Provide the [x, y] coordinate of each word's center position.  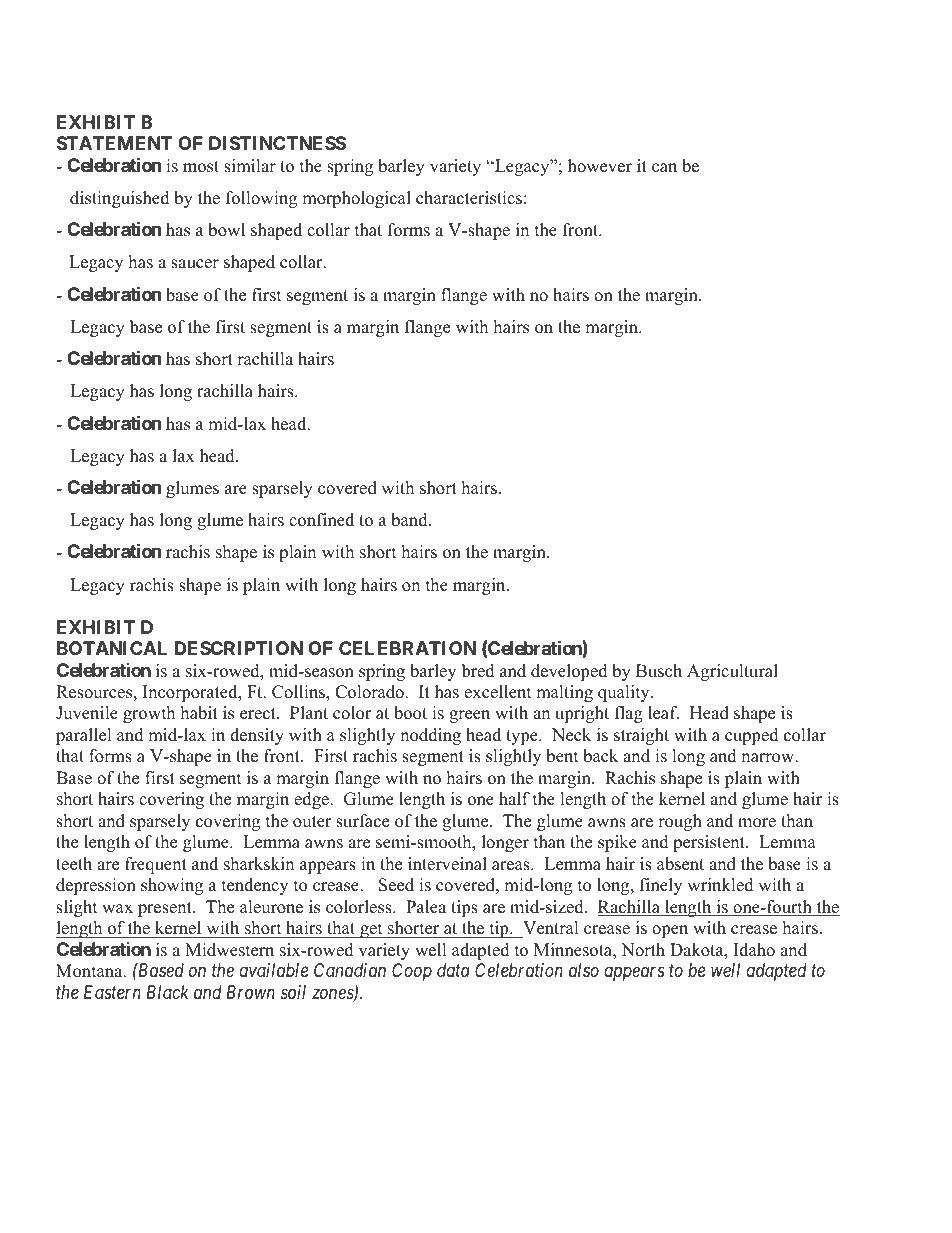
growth [149, 714]
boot [410, 713]
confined [321, 520]
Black [167, 992]
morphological [356, 199]
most [201, 167]
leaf [663, 713]
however [600, 166]
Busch [659, 671]
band [410, 520]
